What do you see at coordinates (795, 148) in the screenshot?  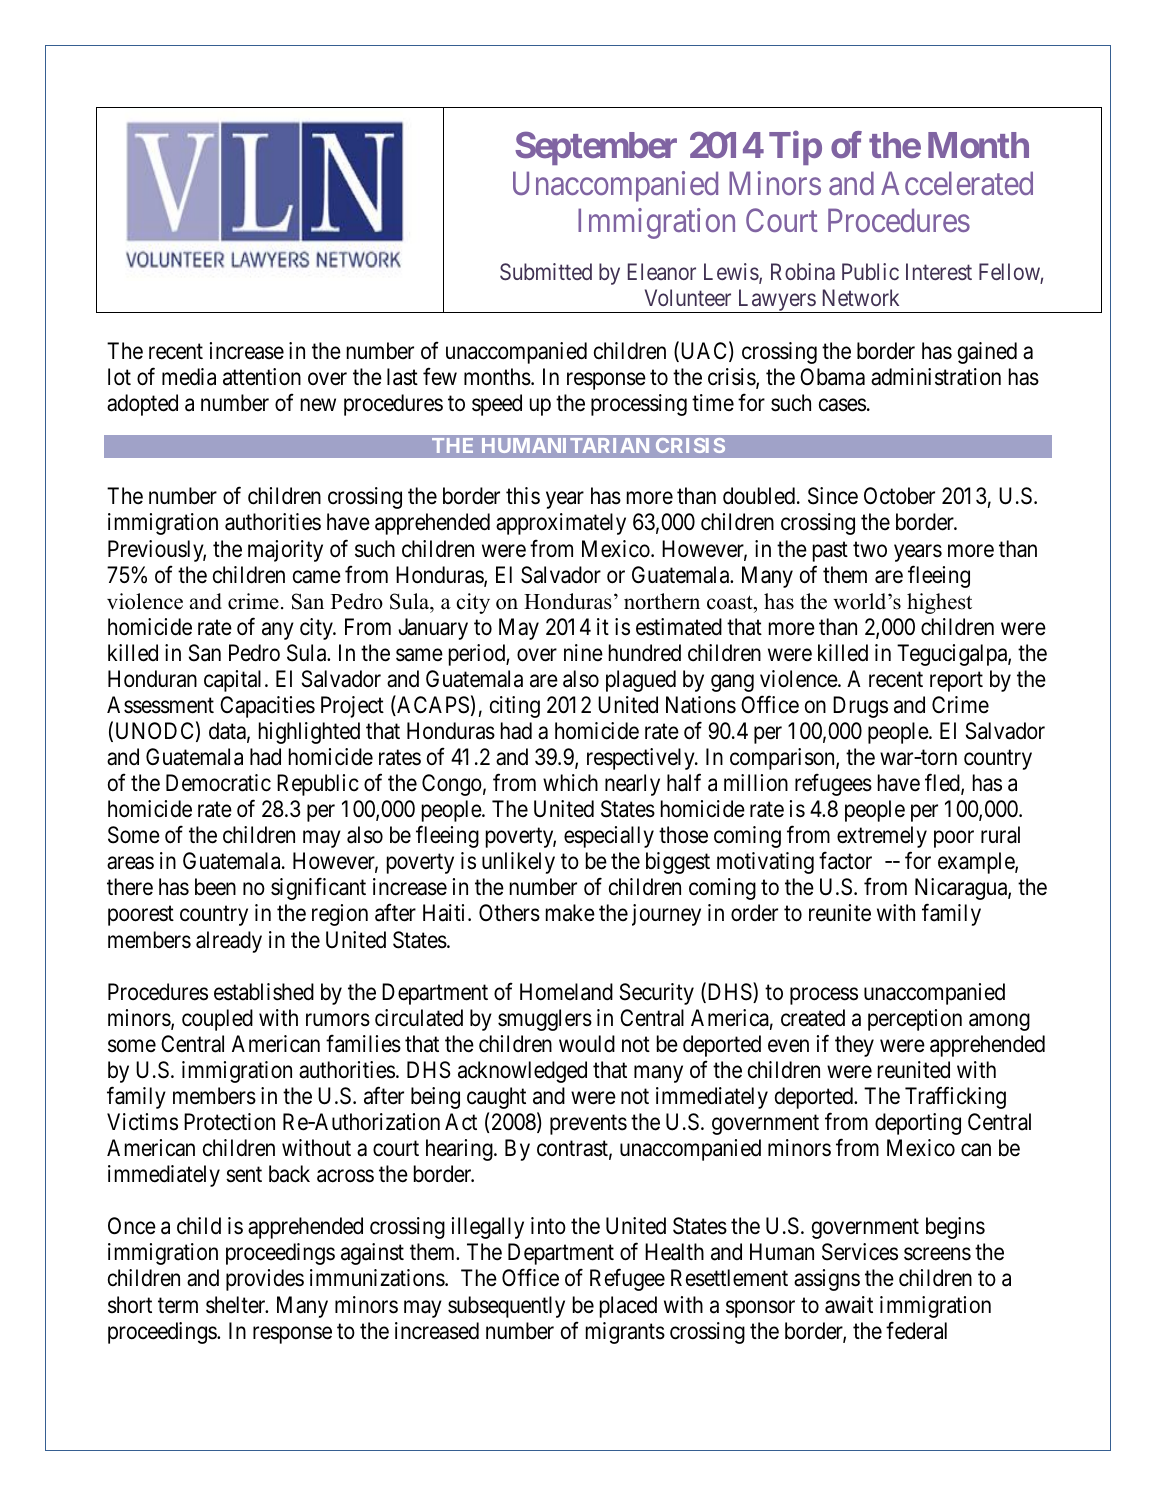 I see `Tip` at bounding box center [795, 148].
